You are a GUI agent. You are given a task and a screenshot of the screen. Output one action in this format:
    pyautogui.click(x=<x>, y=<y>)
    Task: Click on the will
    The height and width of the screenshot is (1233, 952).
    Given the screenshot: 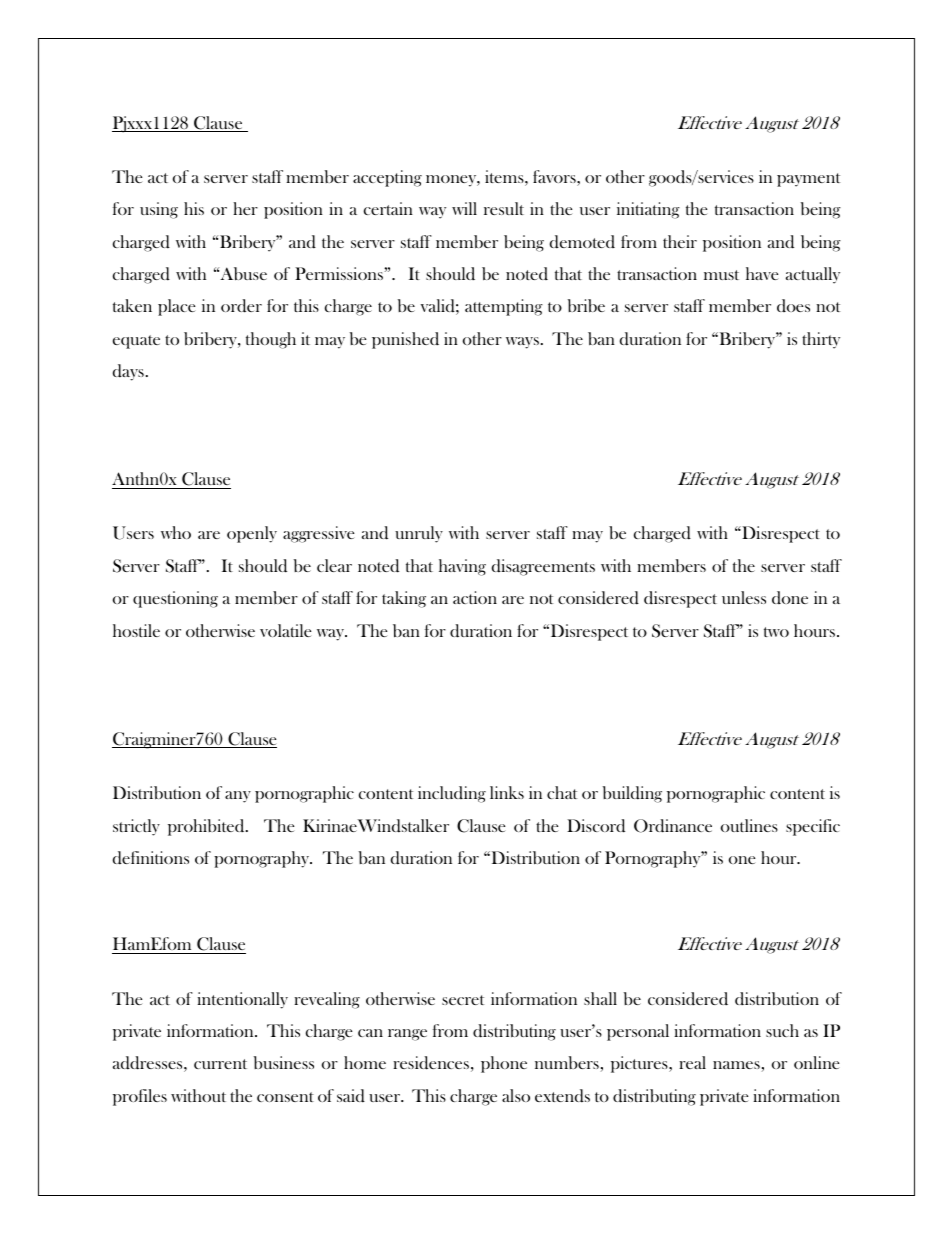 What is the action you would take?
    pyautogui.click(x=464, y=208)
